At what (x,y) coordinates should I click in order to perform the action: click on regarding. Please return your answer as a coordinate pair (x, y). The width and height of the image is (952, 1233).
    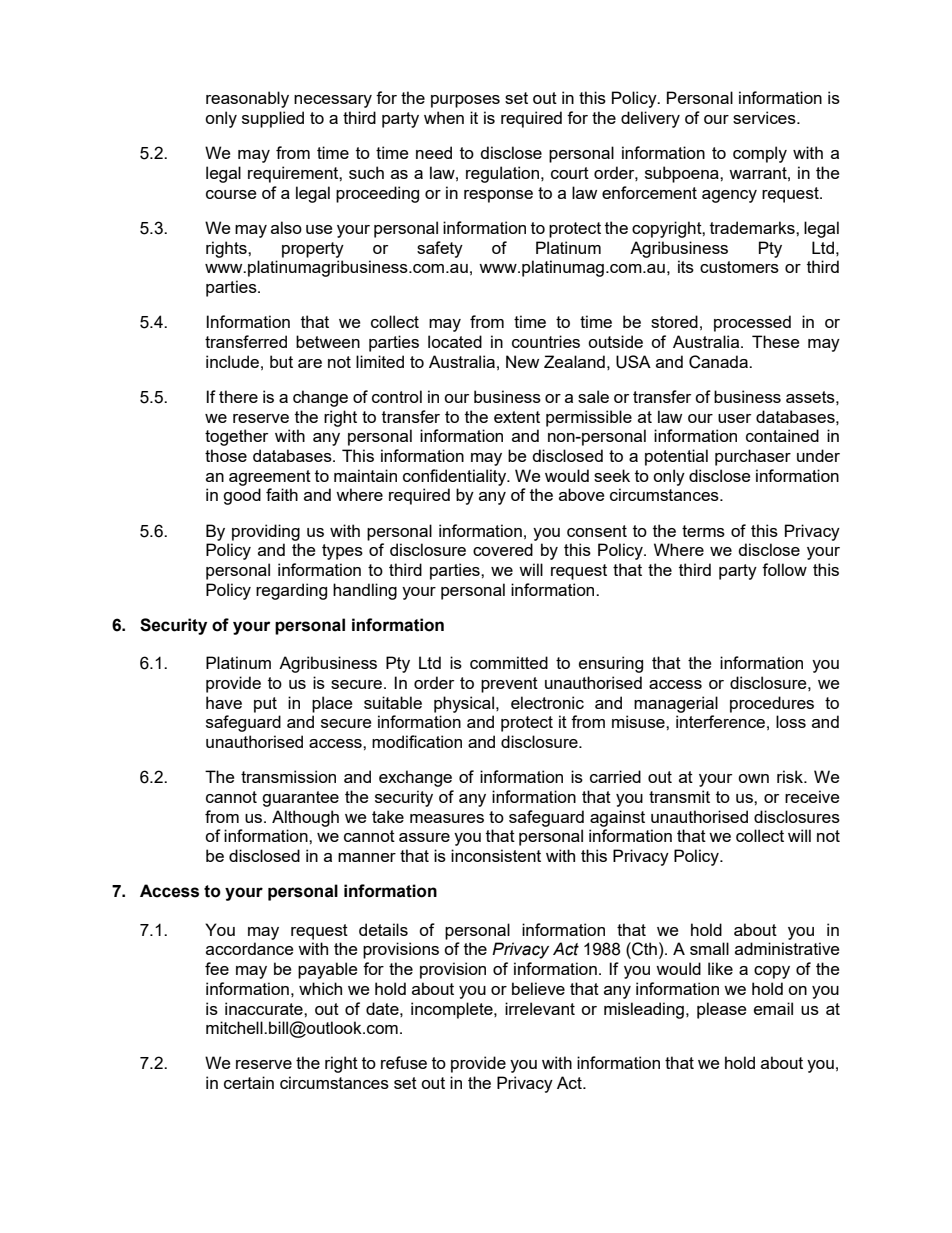
    Looking at the image, I should click on (291, 591).
